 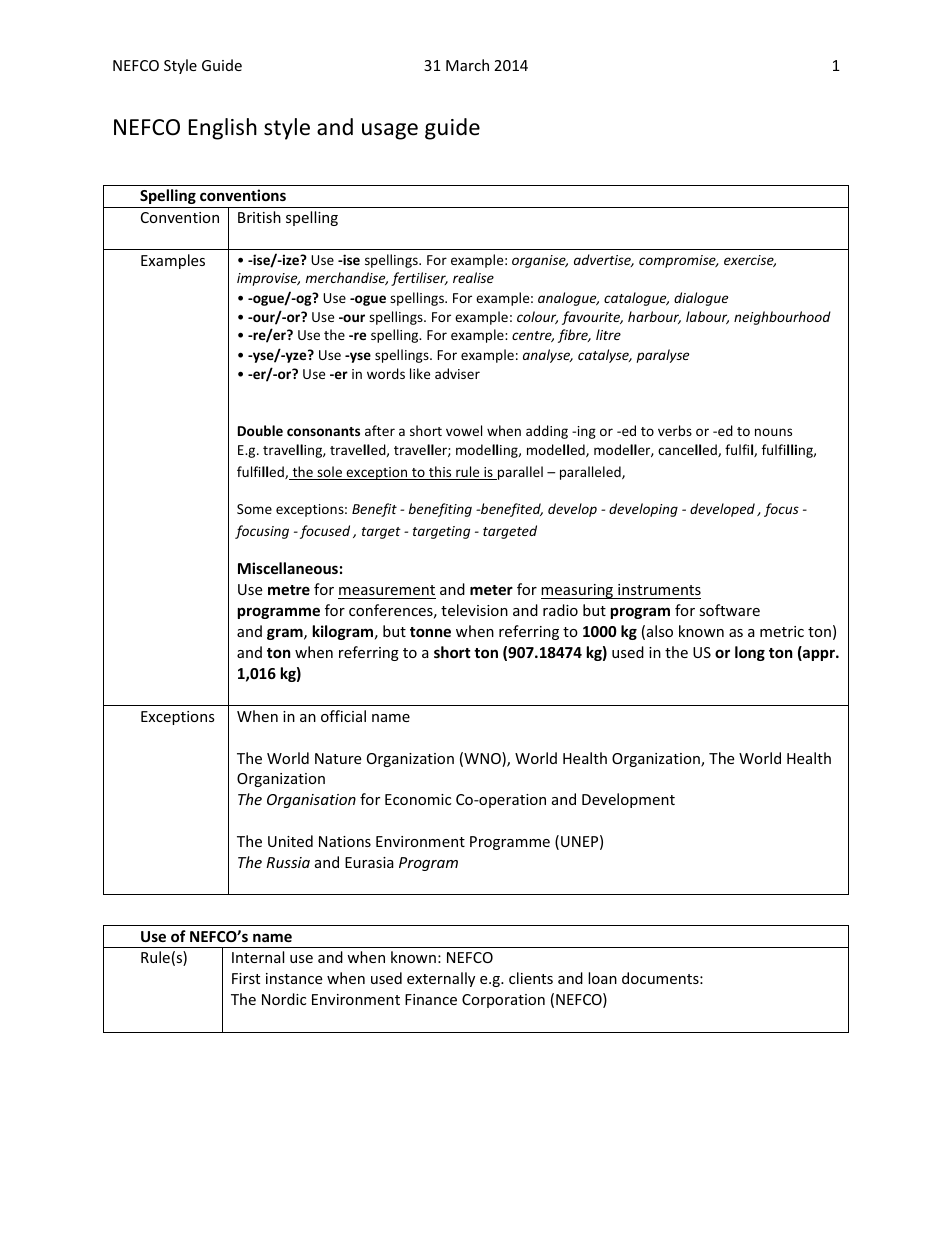 What do you see at coordinates (659, 589) in the document?
I see `instruments` at bounding box center [659, 589].
